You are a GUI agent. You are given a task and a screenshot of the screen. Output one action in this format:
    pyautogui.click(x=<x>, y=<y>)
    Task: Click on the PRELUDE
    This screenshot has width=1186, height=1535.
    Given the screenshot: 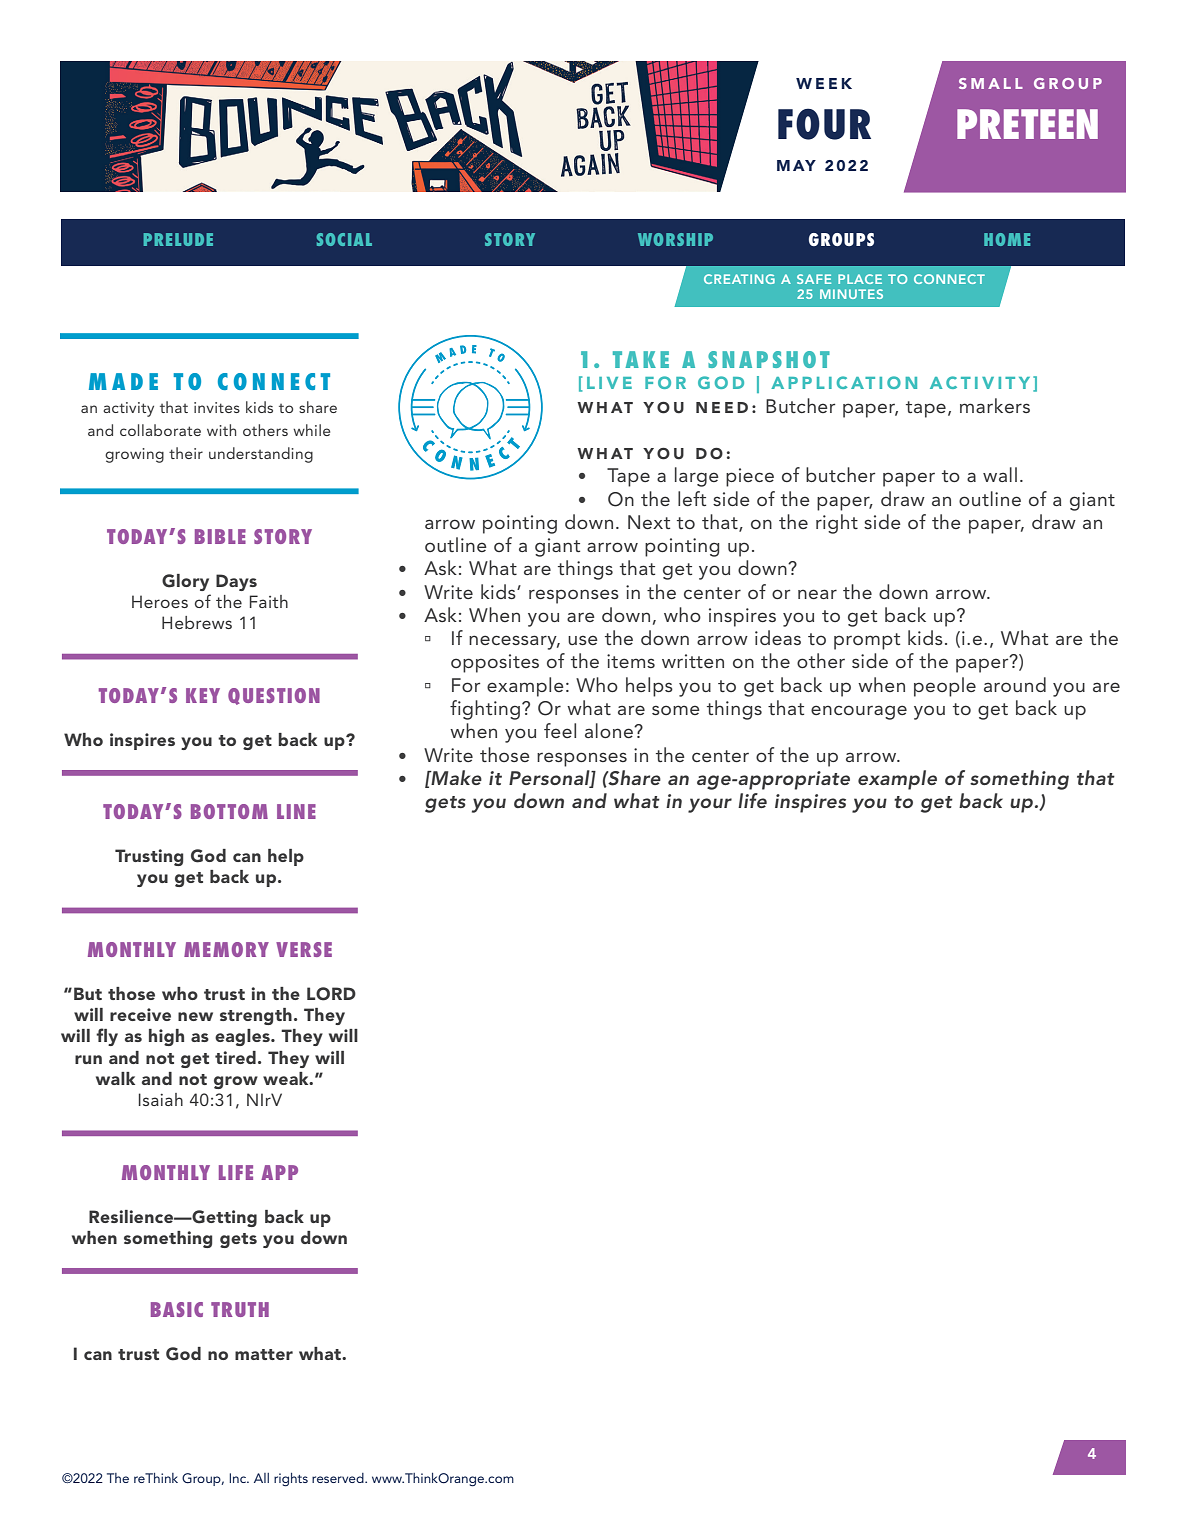 What is the action you would take?
    pyautogui.click(x=178, y=239)
